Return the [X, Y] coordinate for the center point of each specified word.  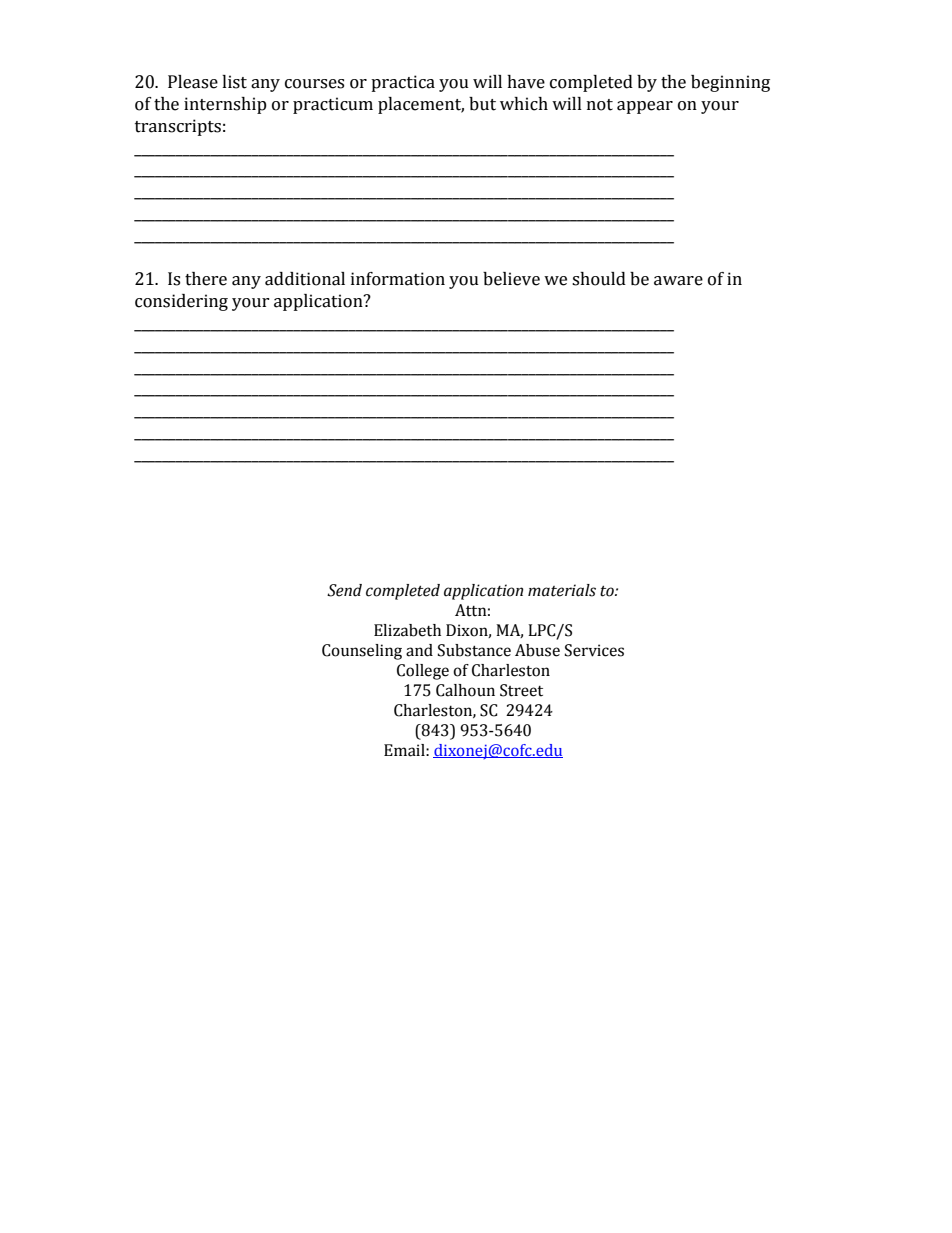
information [398, 279]
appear [645, 107]
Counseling [362, 652]
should [599, 279]
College [423, 672]
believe [511, 279]
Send [344, 590]
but [482, 104]
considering [181, 302]
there [206, 279]
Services [594, 650]
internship [225, 105]
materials [562, 590]
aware [678, 281]
